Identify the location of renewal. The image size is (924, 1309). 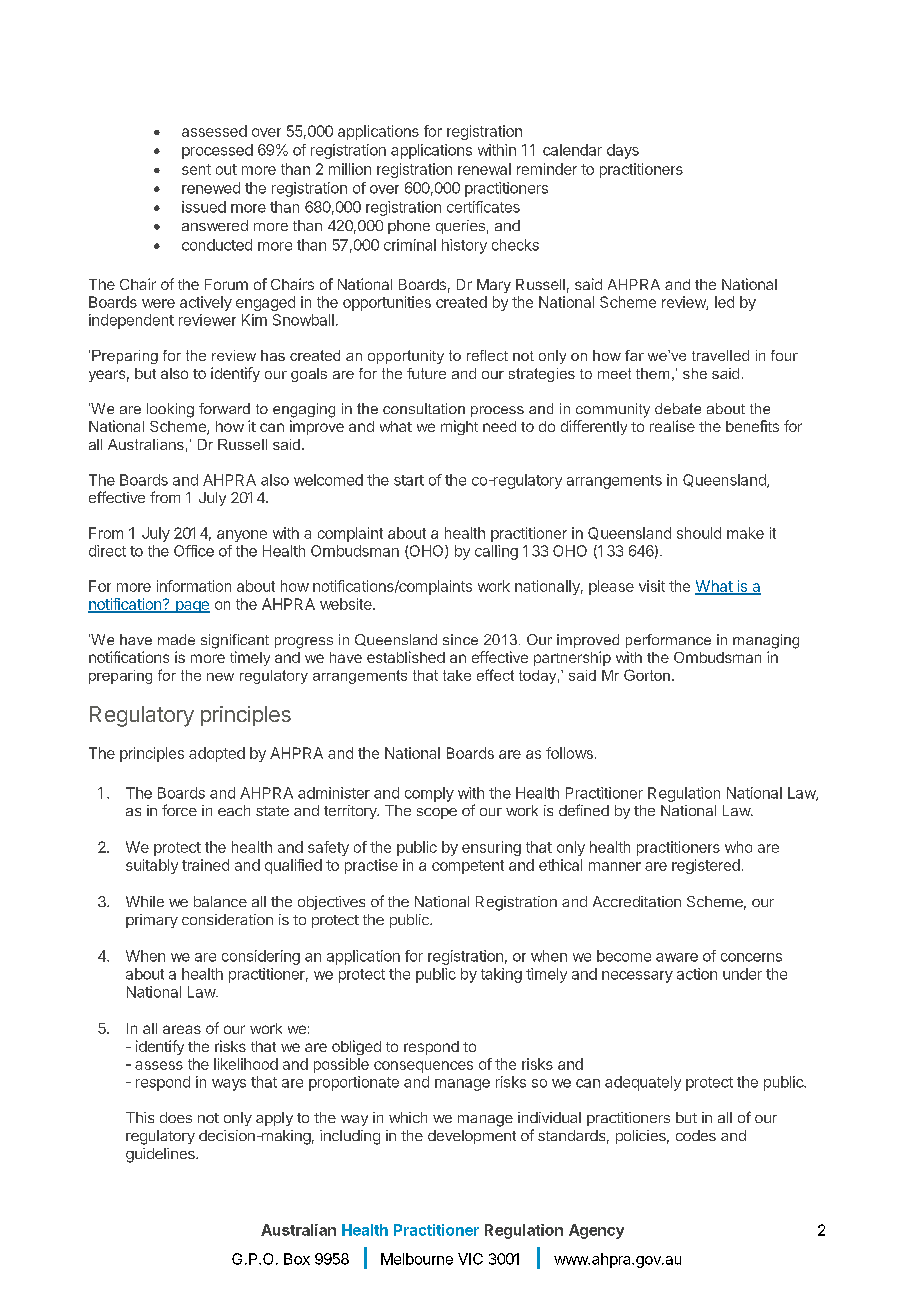
(484, 169).
